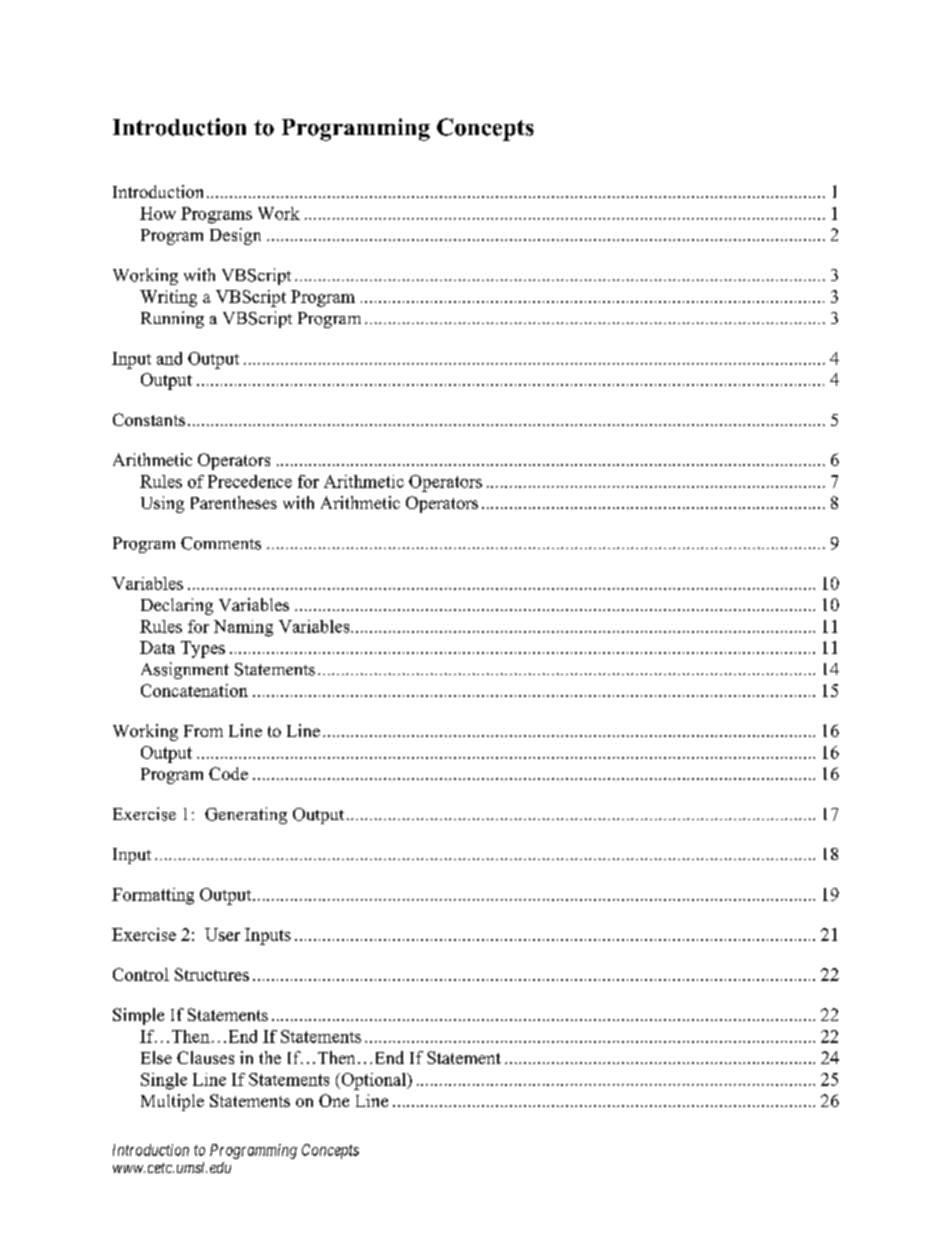 This screenshot has width=952, height=1233. Describe the element at coordinates (205, 1057) in the screenshot. I see `Clauses` at that location.
